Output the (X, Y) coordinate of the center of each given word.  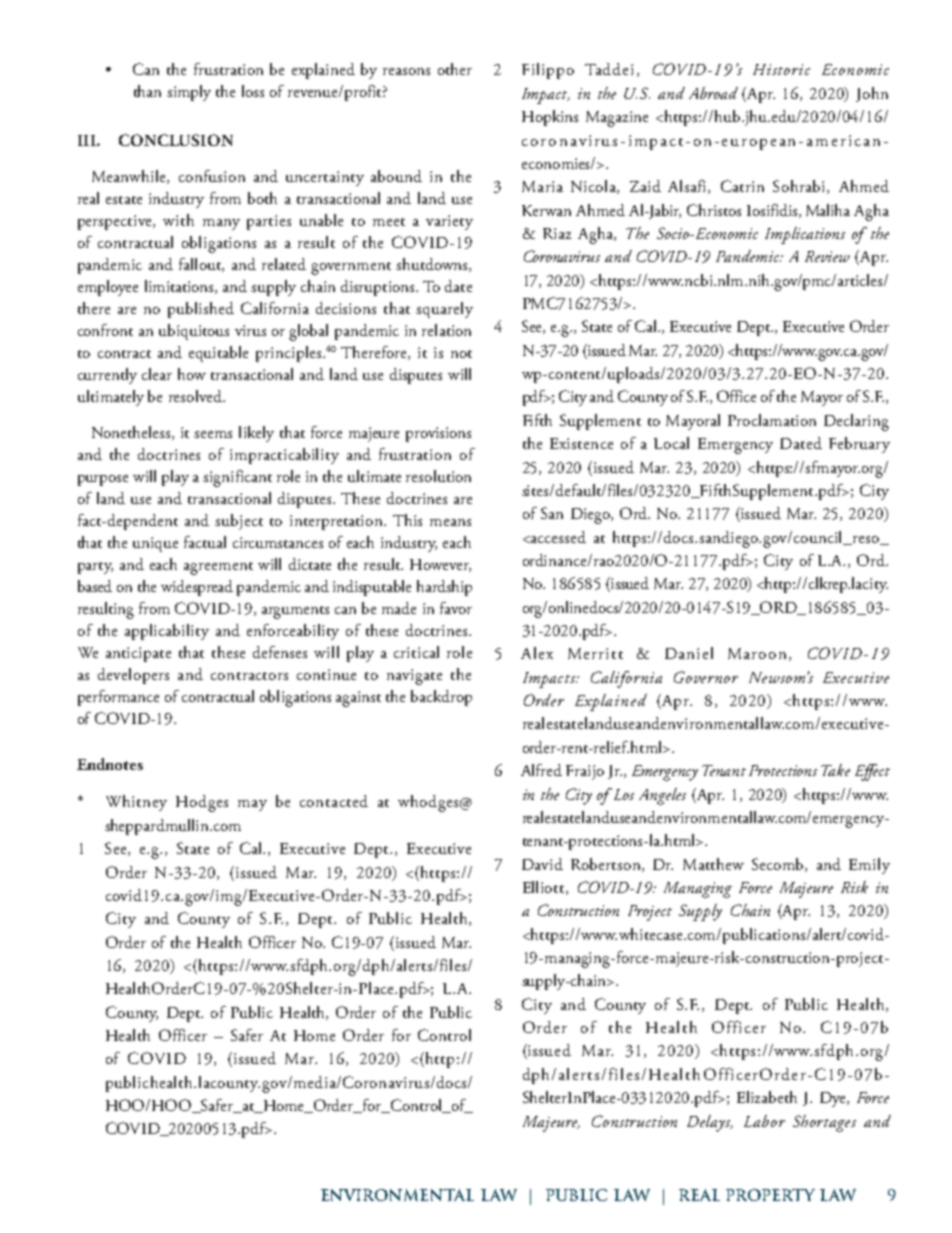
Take (835, 770)
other (455, 69)
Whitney (136, 803)
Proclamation (772, 420)
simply (189, 93)
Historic (781, 69)
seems (213, 434)
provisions (438, 434)
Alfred (541, 770)
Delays (710, 1123)
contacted (334, 801)
